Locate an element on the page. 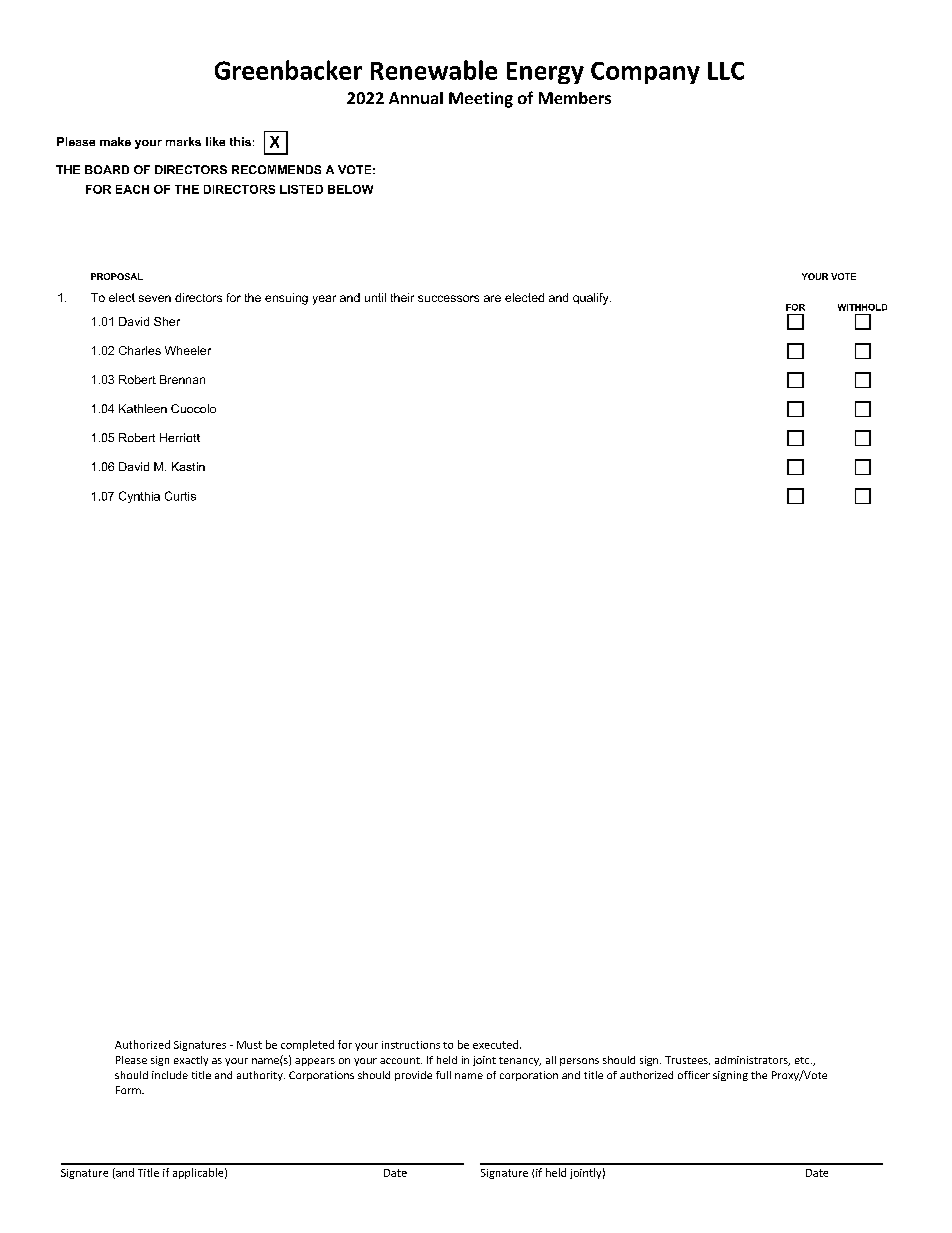 The image size is (952, 1233). Cynthia is located at coordinates (139, 497).
